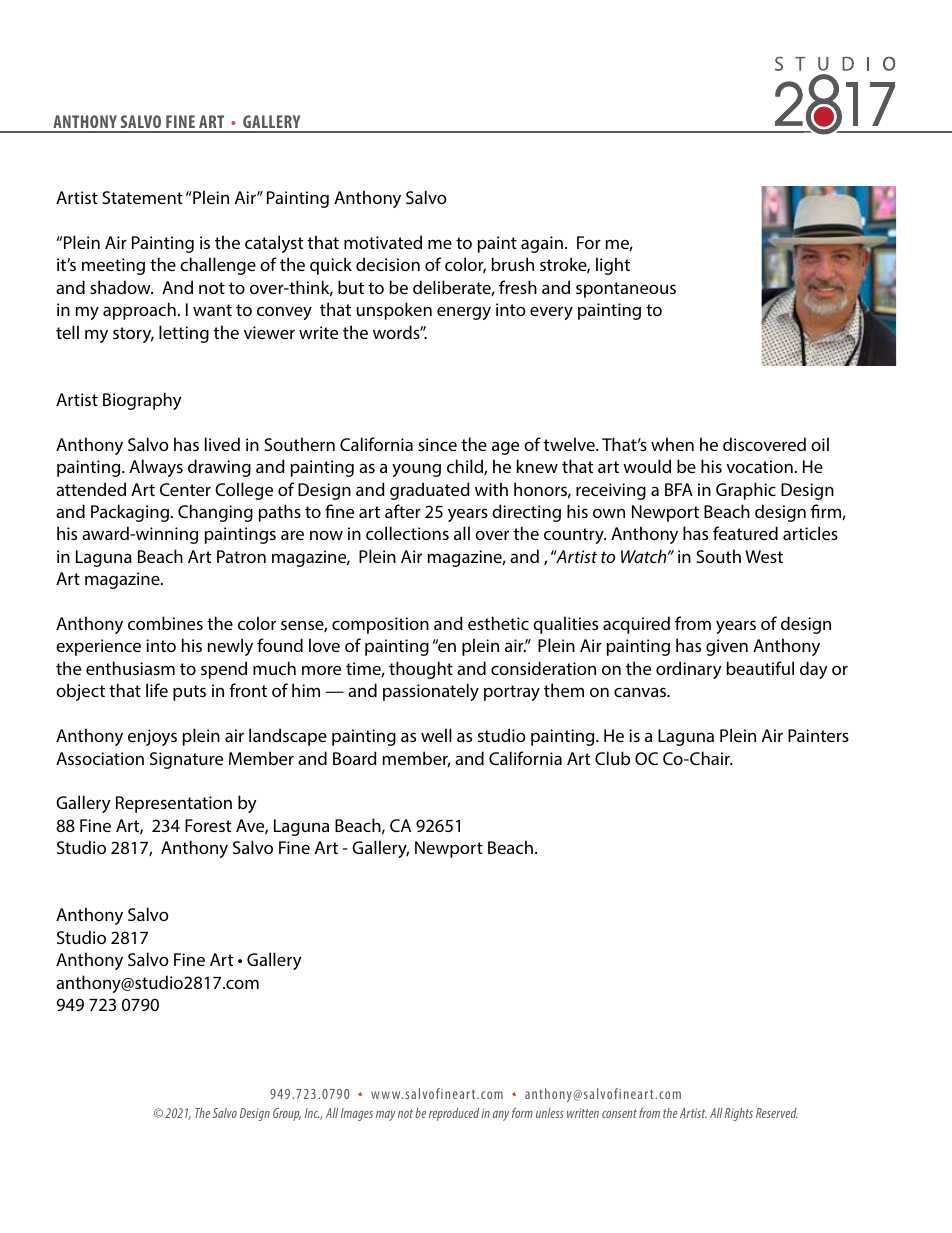 This screenshot has width=952, height=1233. Describe the element at coordinates (156, 468) in the screenshot. I see `Always` at that location.
